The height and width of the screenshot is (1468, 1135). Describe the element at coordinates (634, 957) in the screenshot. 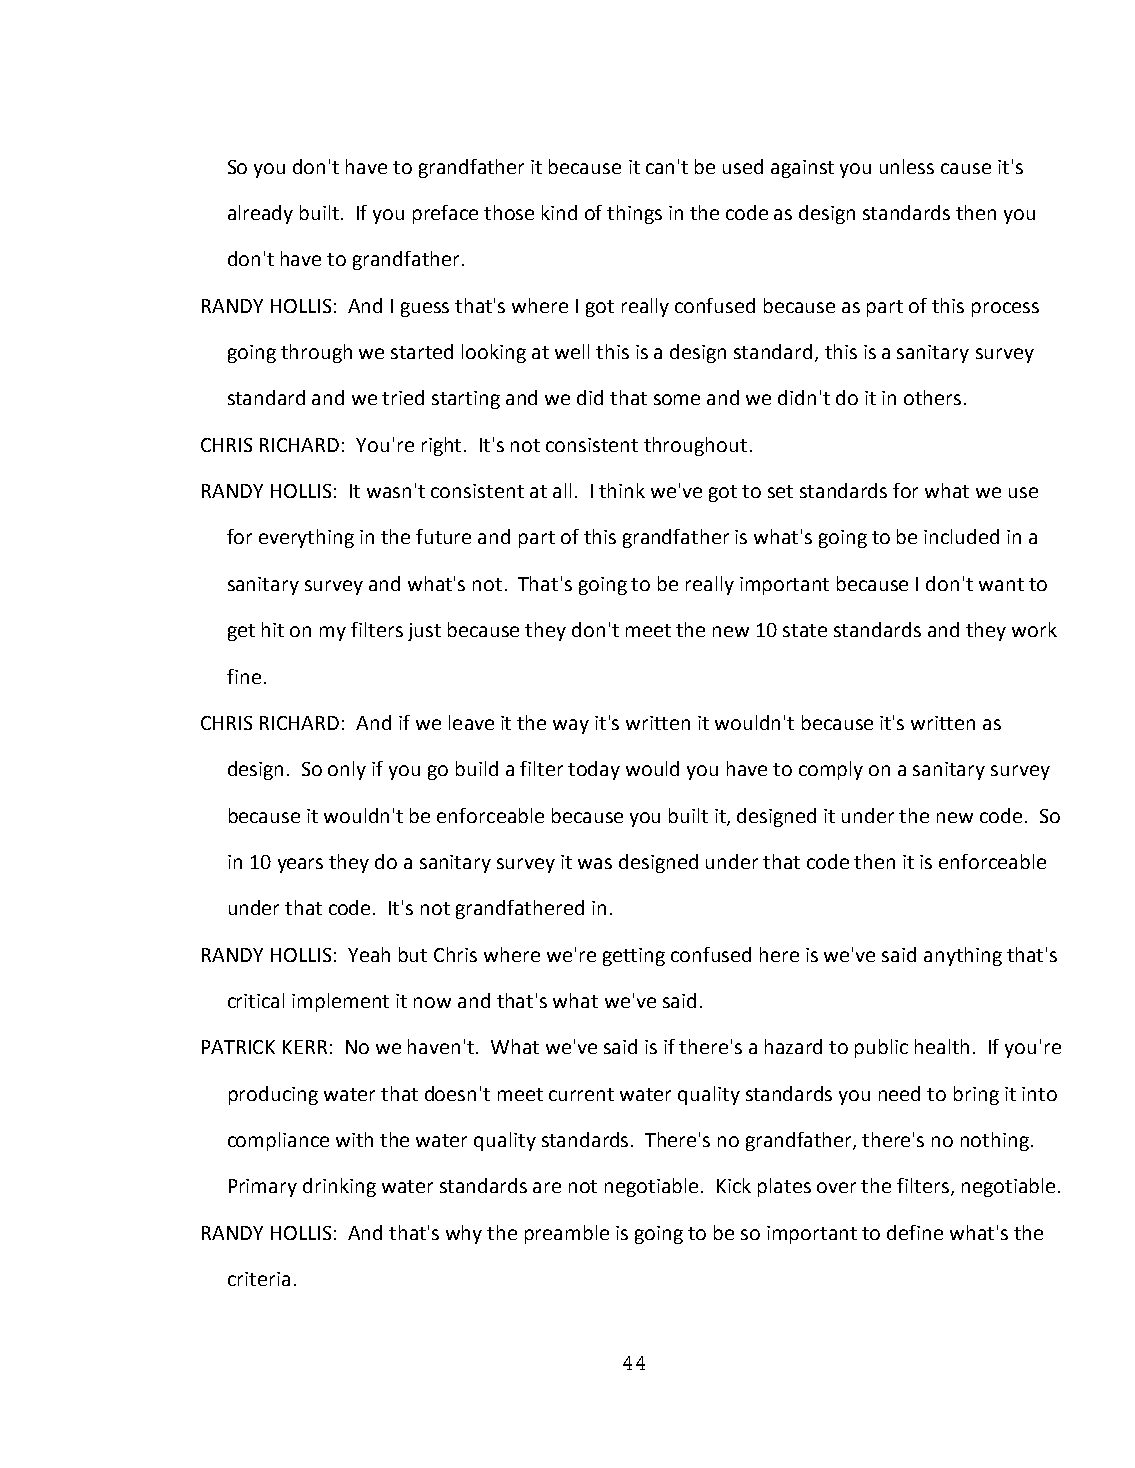

I see `getting` at that location.
